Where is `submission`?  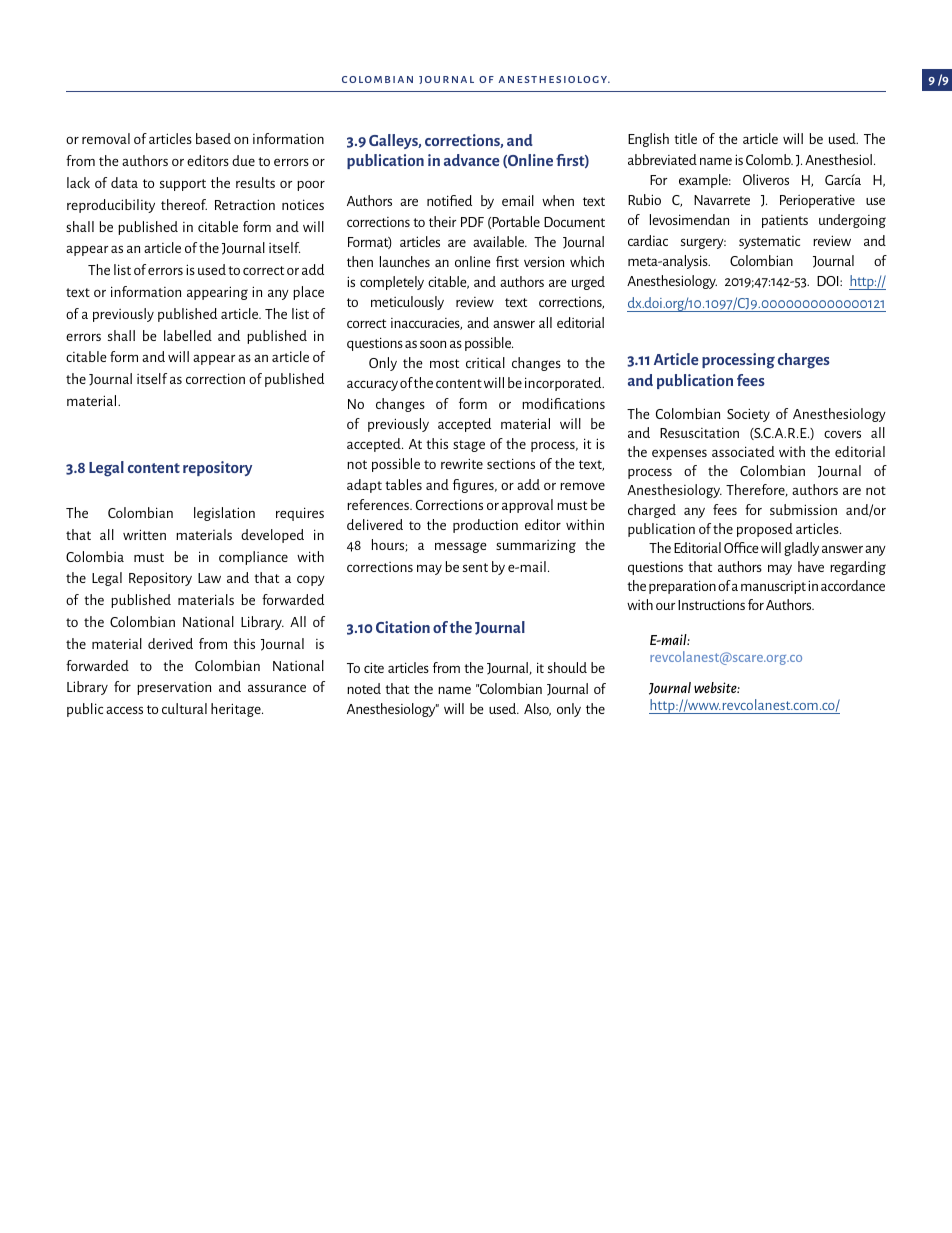
submission is located at coordinates (803, 509).
